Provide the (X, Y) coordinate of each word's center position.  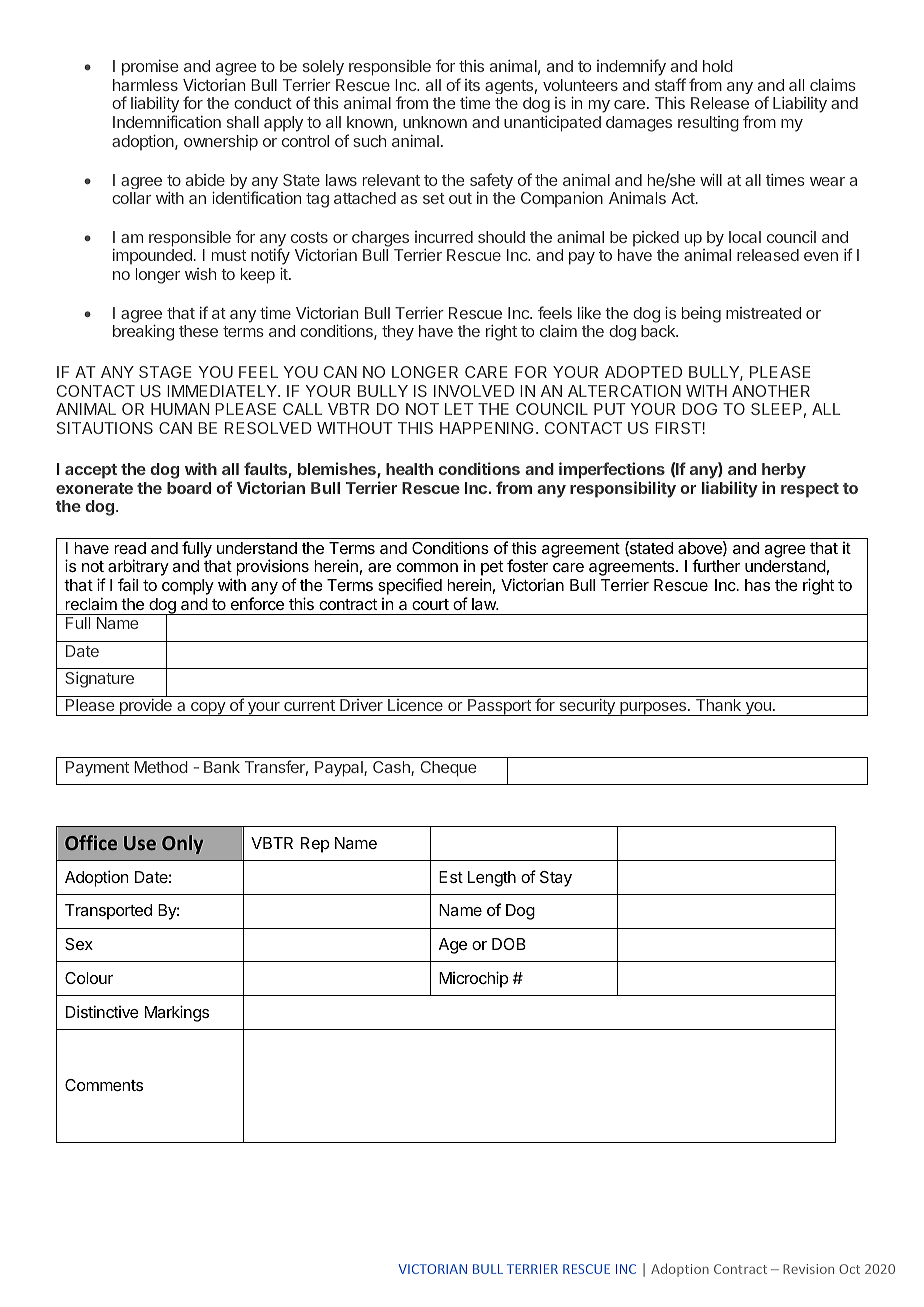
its (472, 85)
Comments (104, 1085)
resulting (708, 124)
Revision (808, 1269)
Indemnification (167, 121)
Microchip (474, 979)
